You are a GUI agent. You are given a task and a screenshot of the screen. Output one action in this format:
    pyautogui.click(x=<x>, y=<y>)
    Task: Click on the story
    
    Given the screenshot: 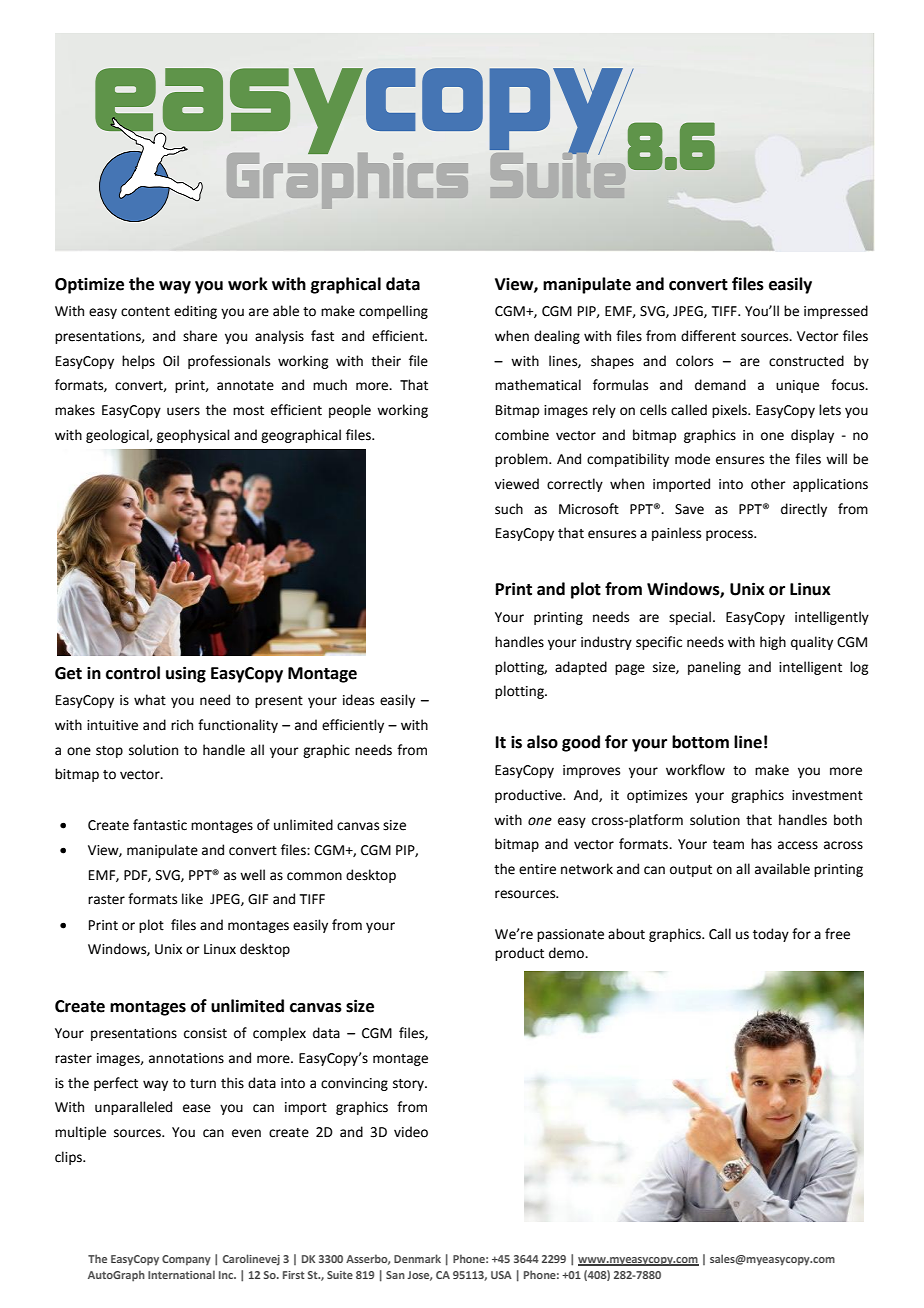 What is the action you would take?
    pyautogui.click(x=409, y=1085)
